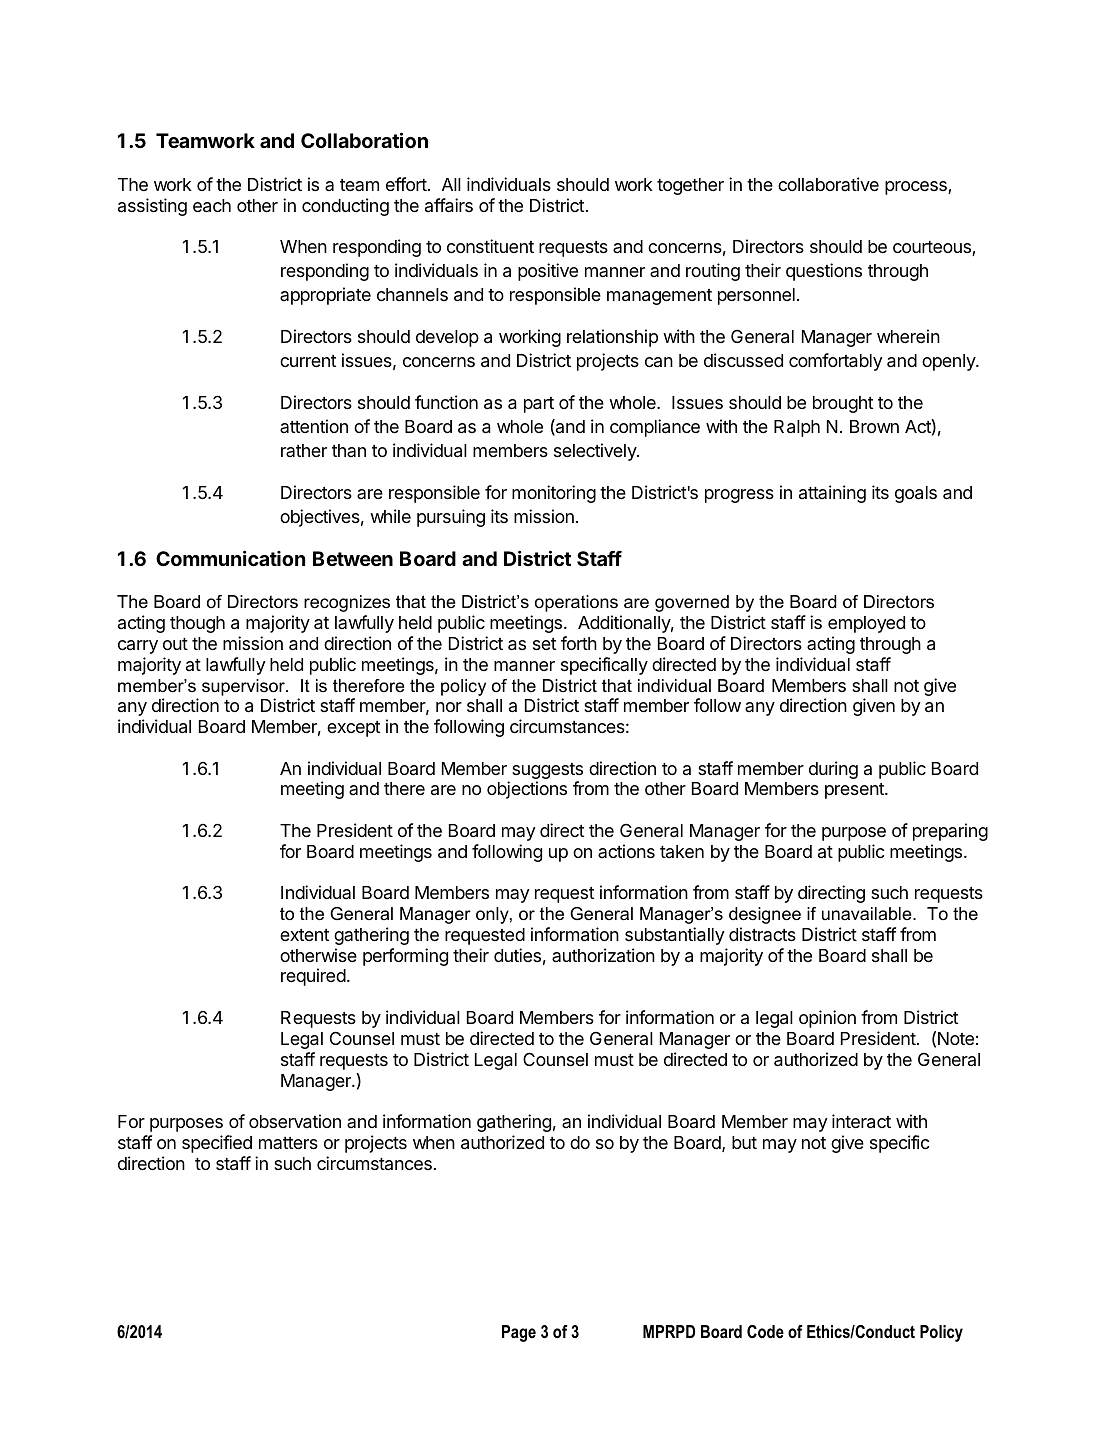  What do you see at coordinates (197, 624) in the page?
I see `though` at bounding box center [197, 624].
